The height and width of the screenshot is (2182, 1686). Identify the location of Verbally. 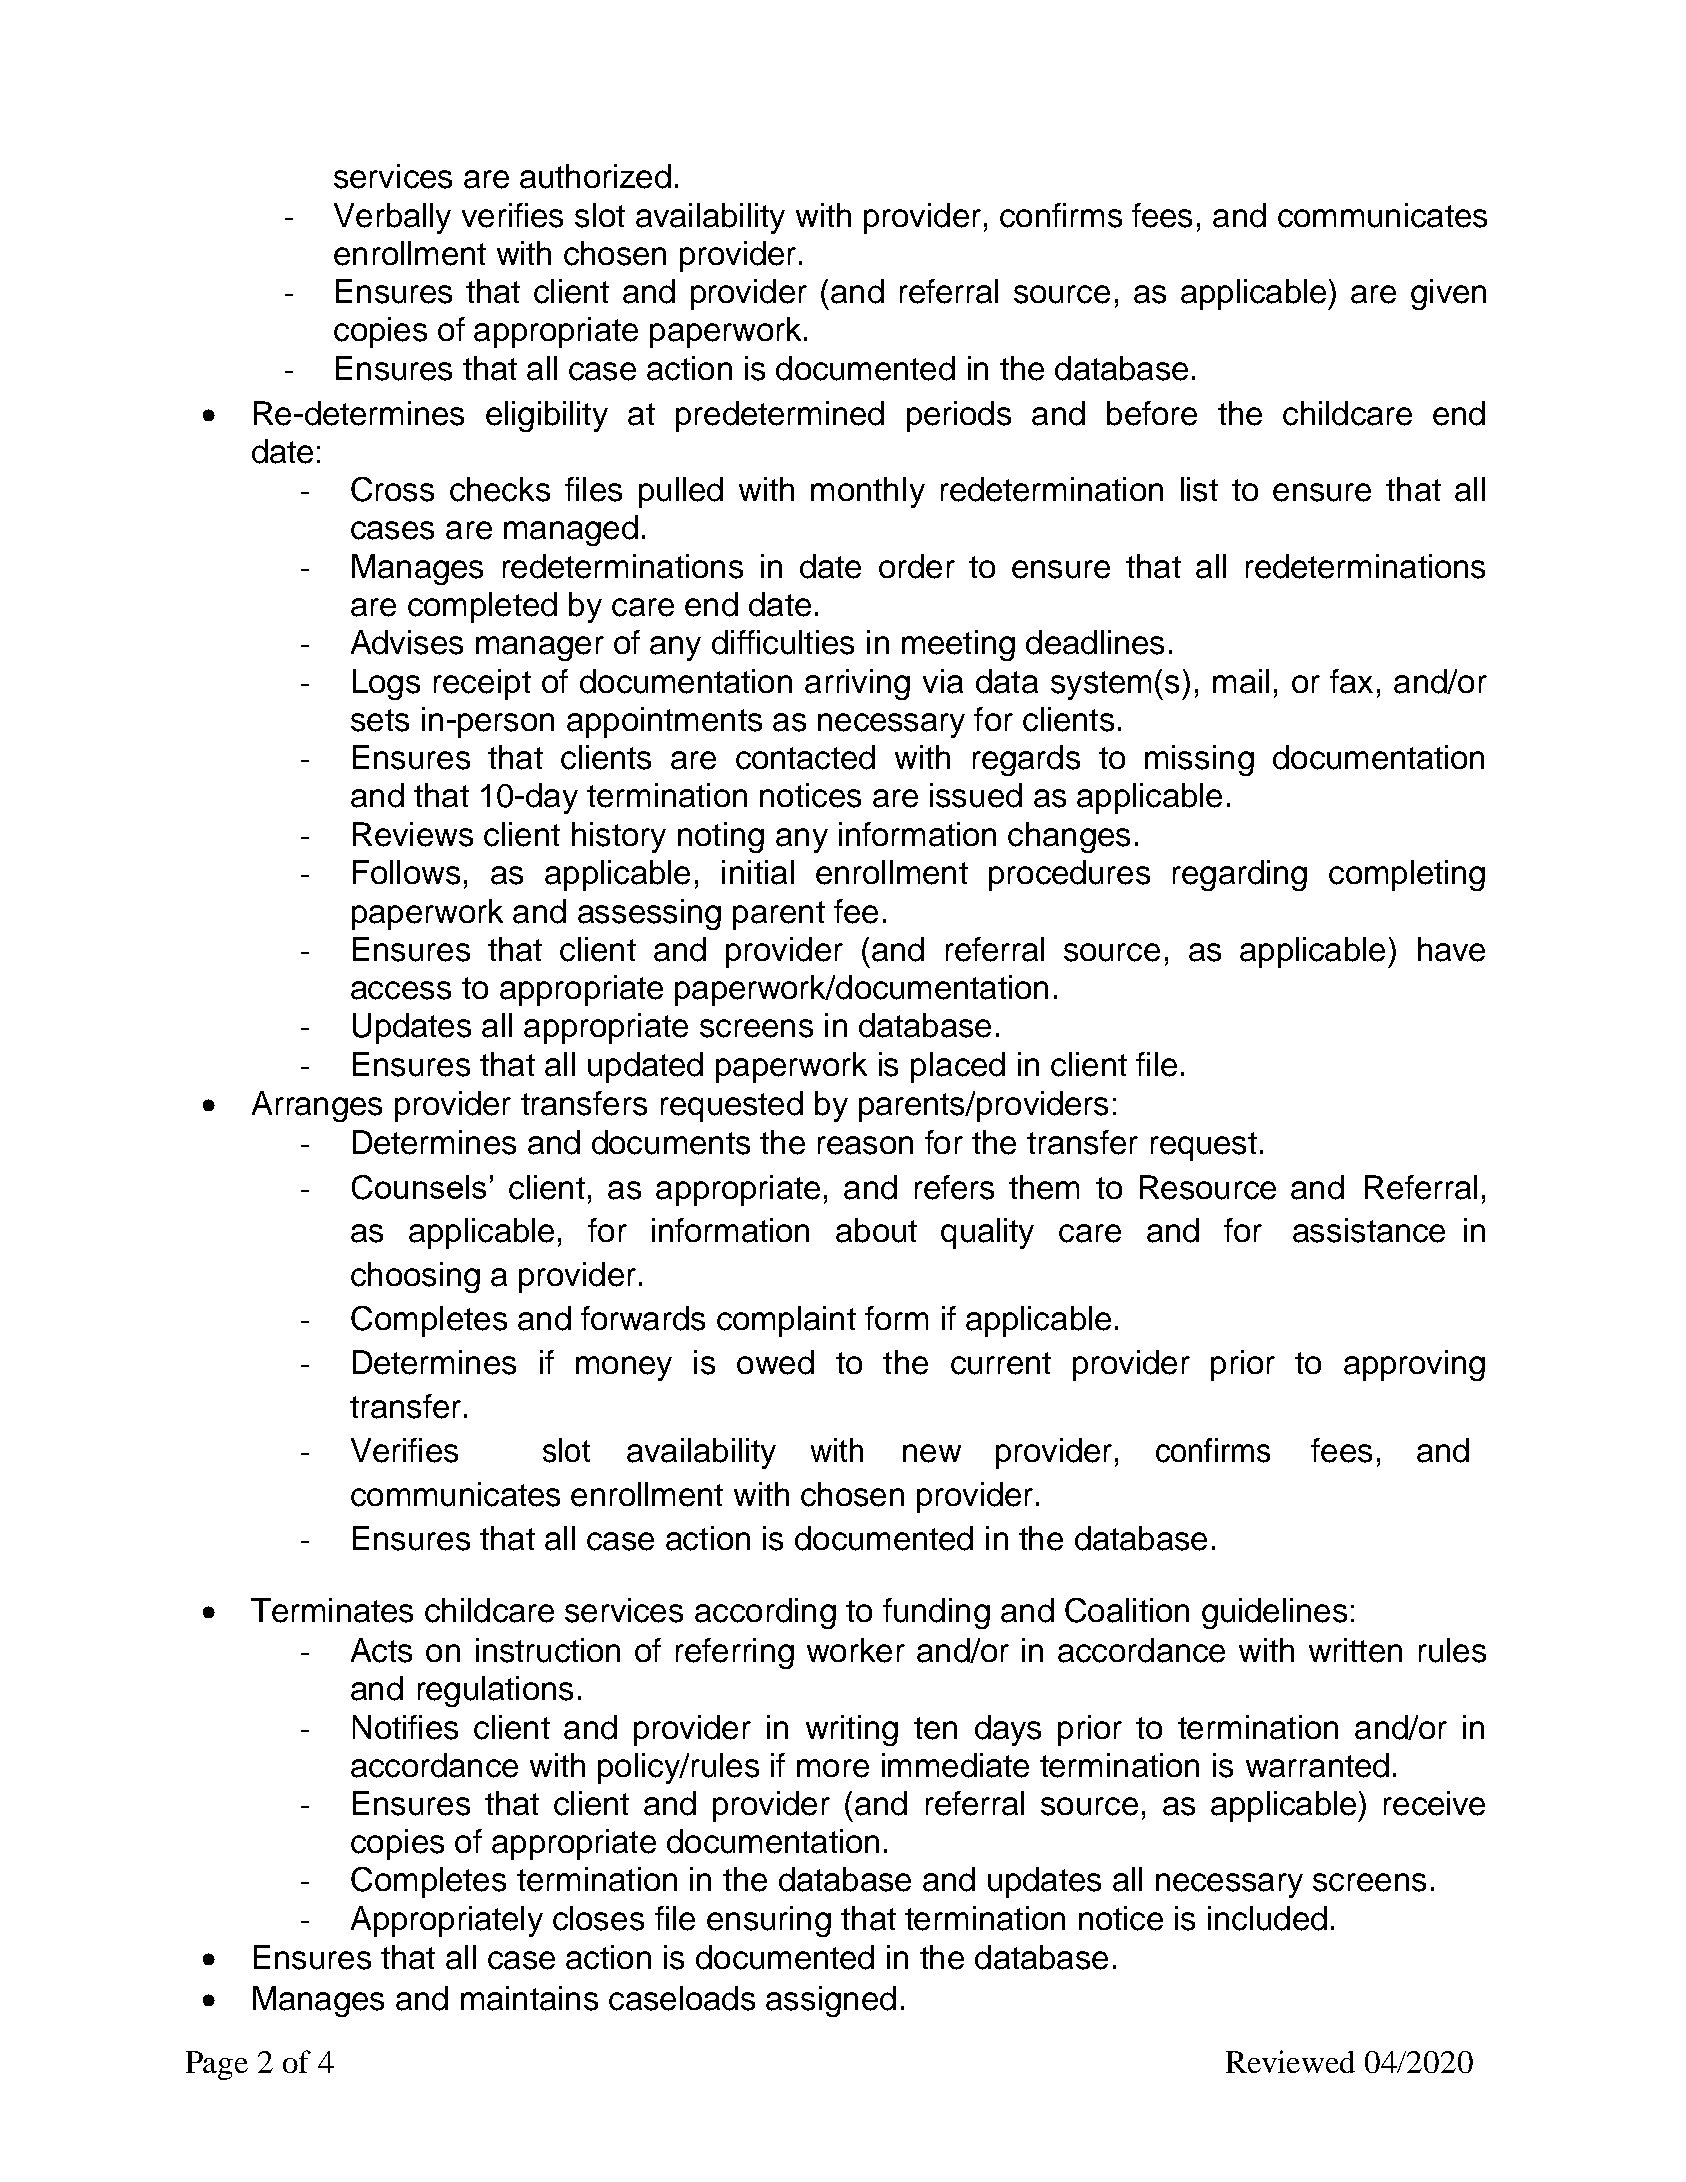
(392, 218).
